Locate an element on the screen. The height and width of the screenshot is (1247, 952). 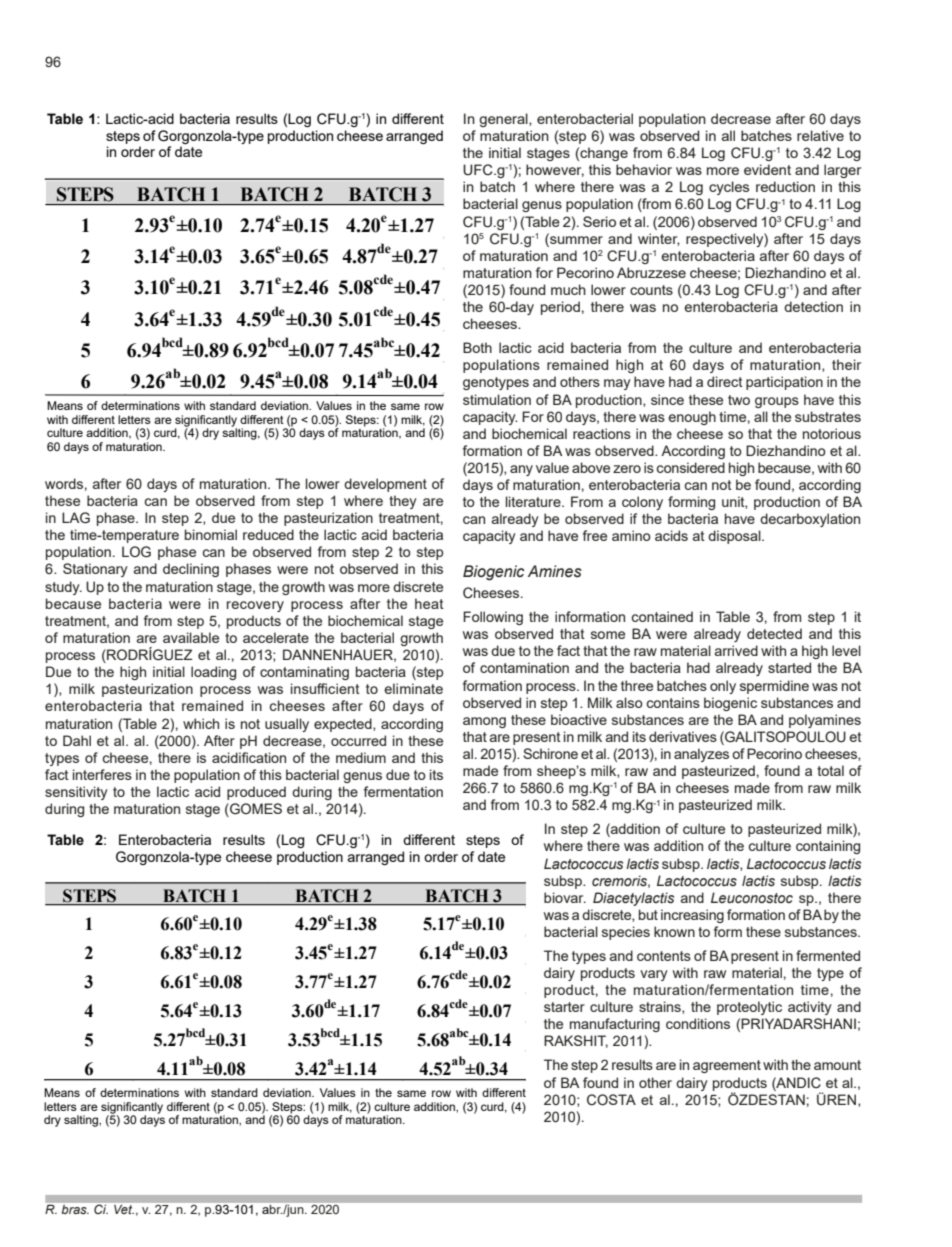
arrived is located at coordinates (736, 650).
